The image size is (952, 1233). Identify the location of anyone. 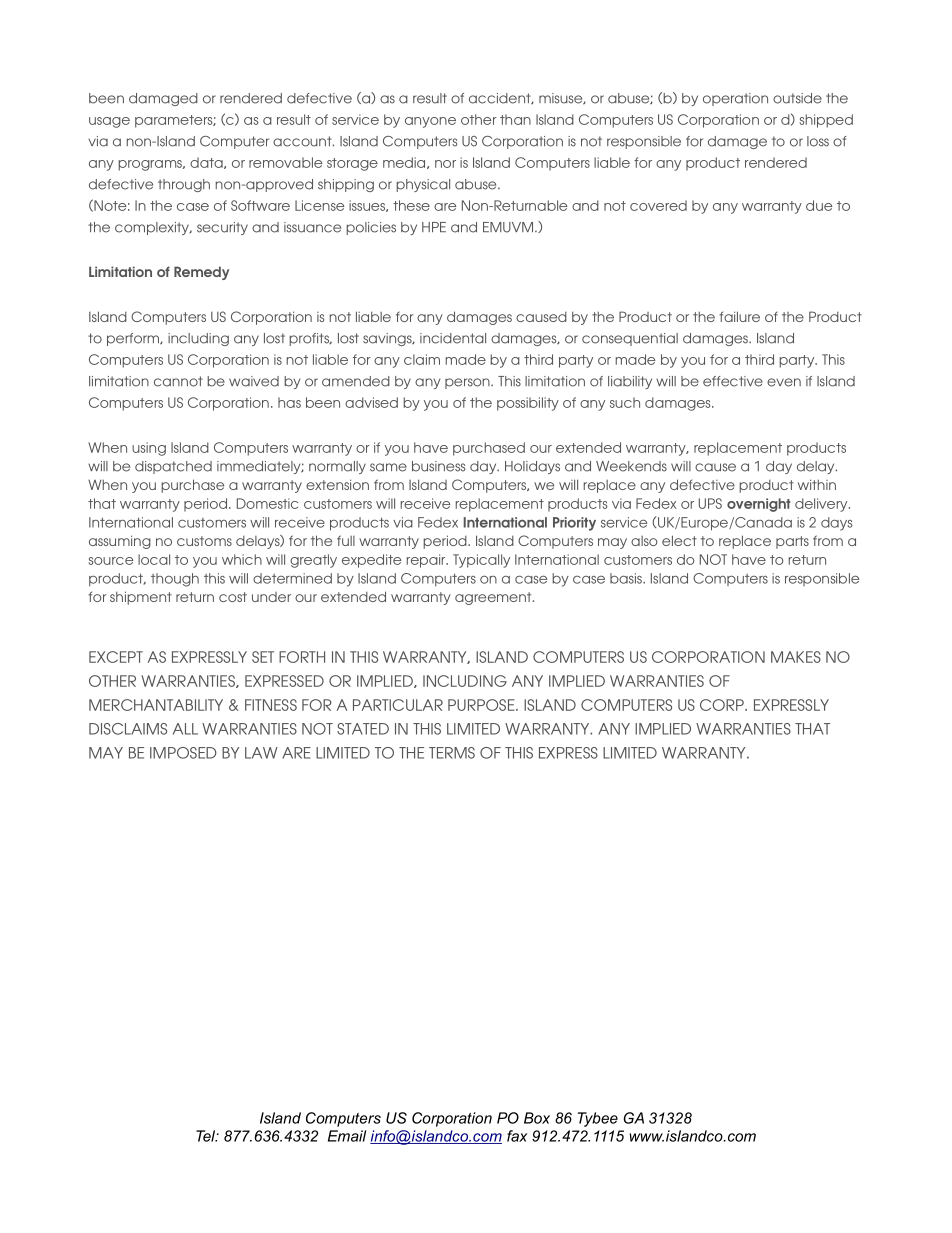
(430, 122).
